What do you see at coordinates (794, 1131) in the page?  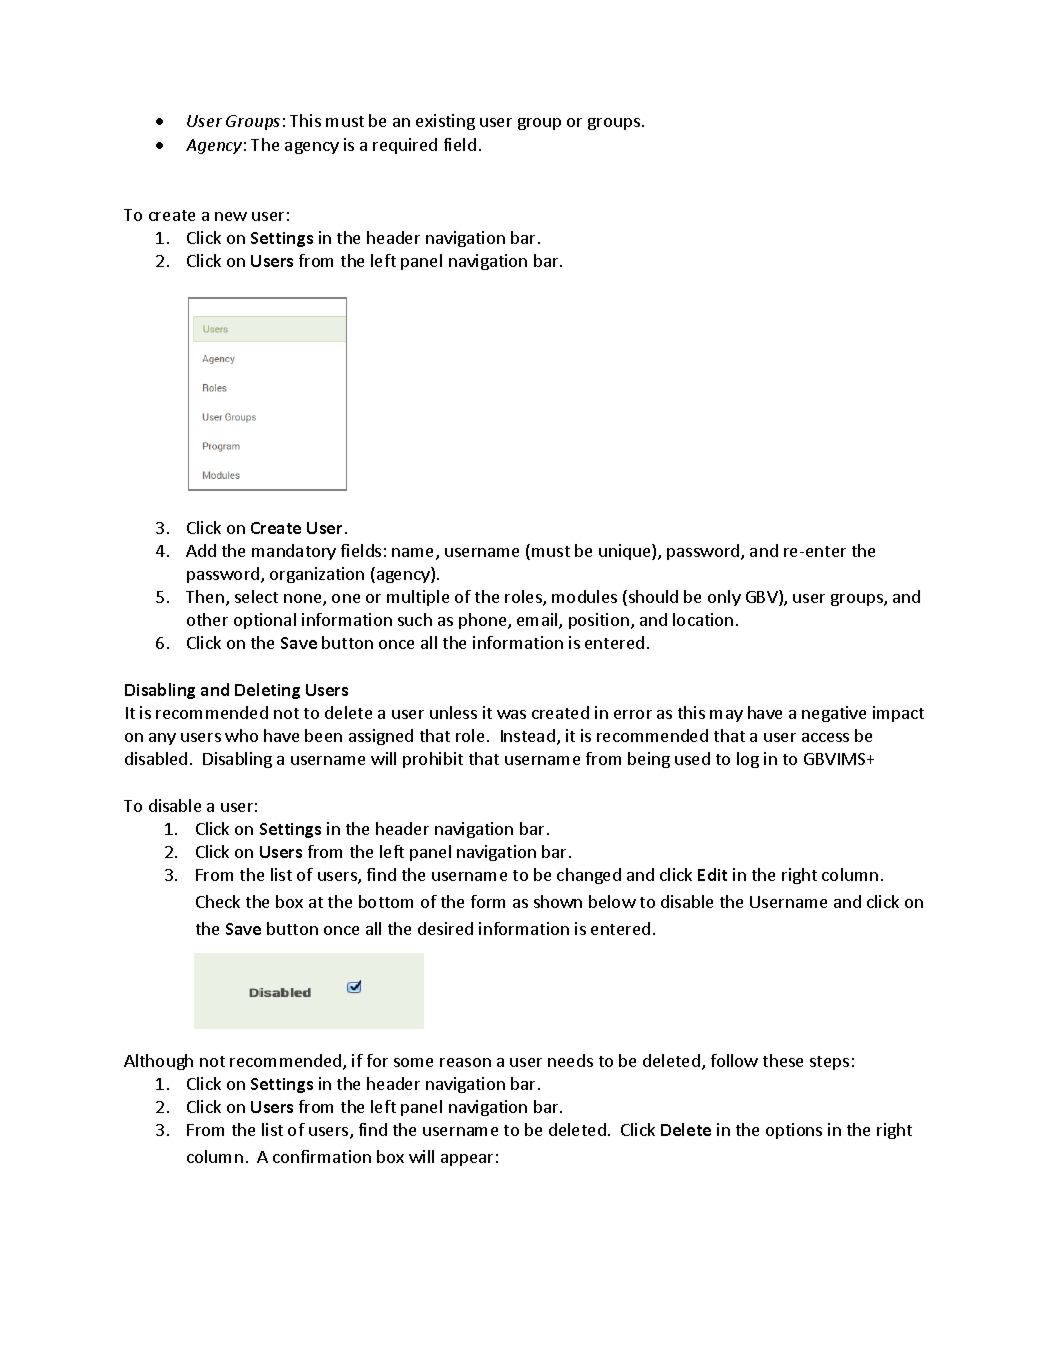 I see `options` at bounding box center [794, 1131].
